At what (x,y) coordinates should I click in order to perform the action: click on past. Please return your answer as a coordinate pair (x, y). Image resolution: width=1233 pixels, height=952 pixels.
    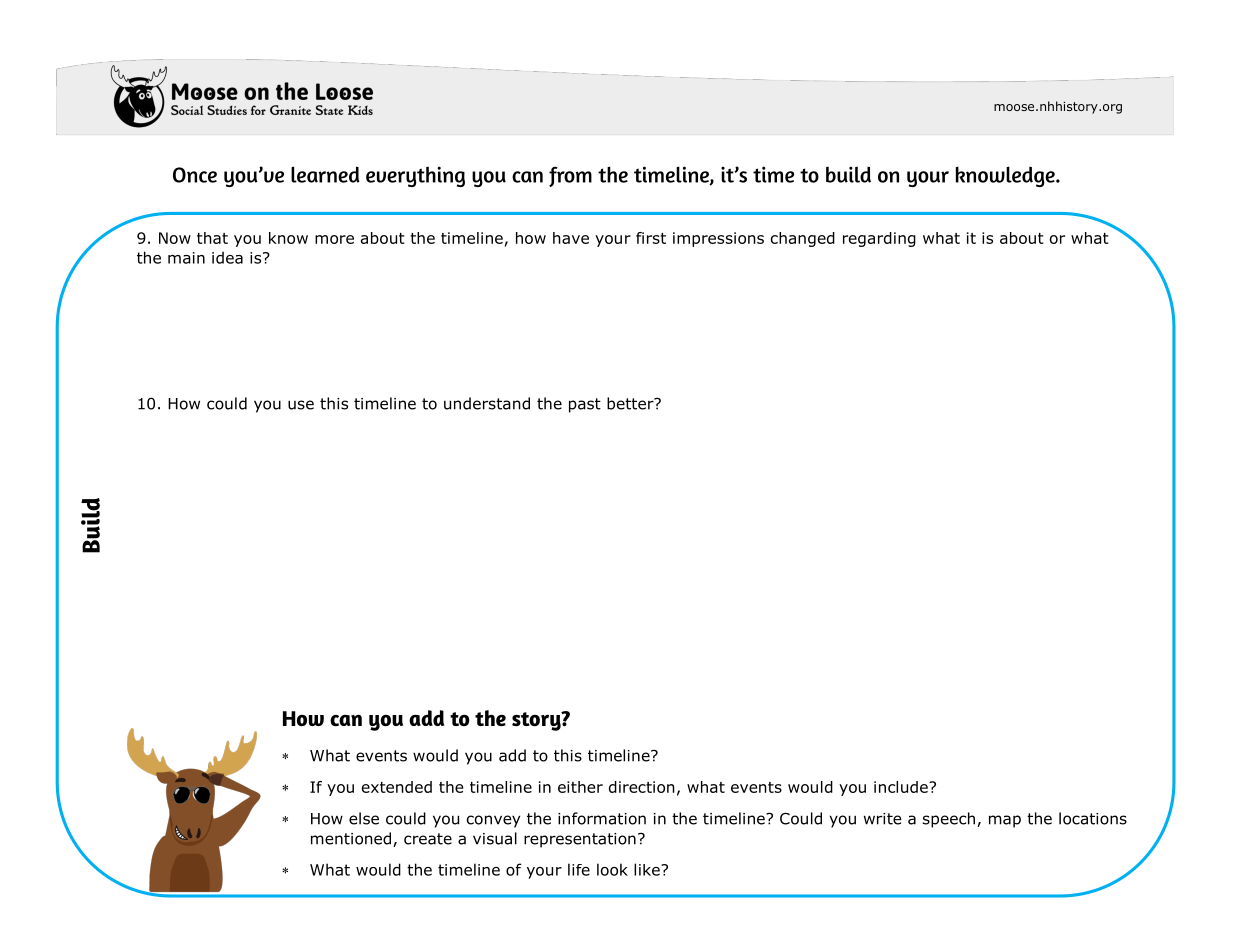
    Looking at the image, I should click on (585, 405).
